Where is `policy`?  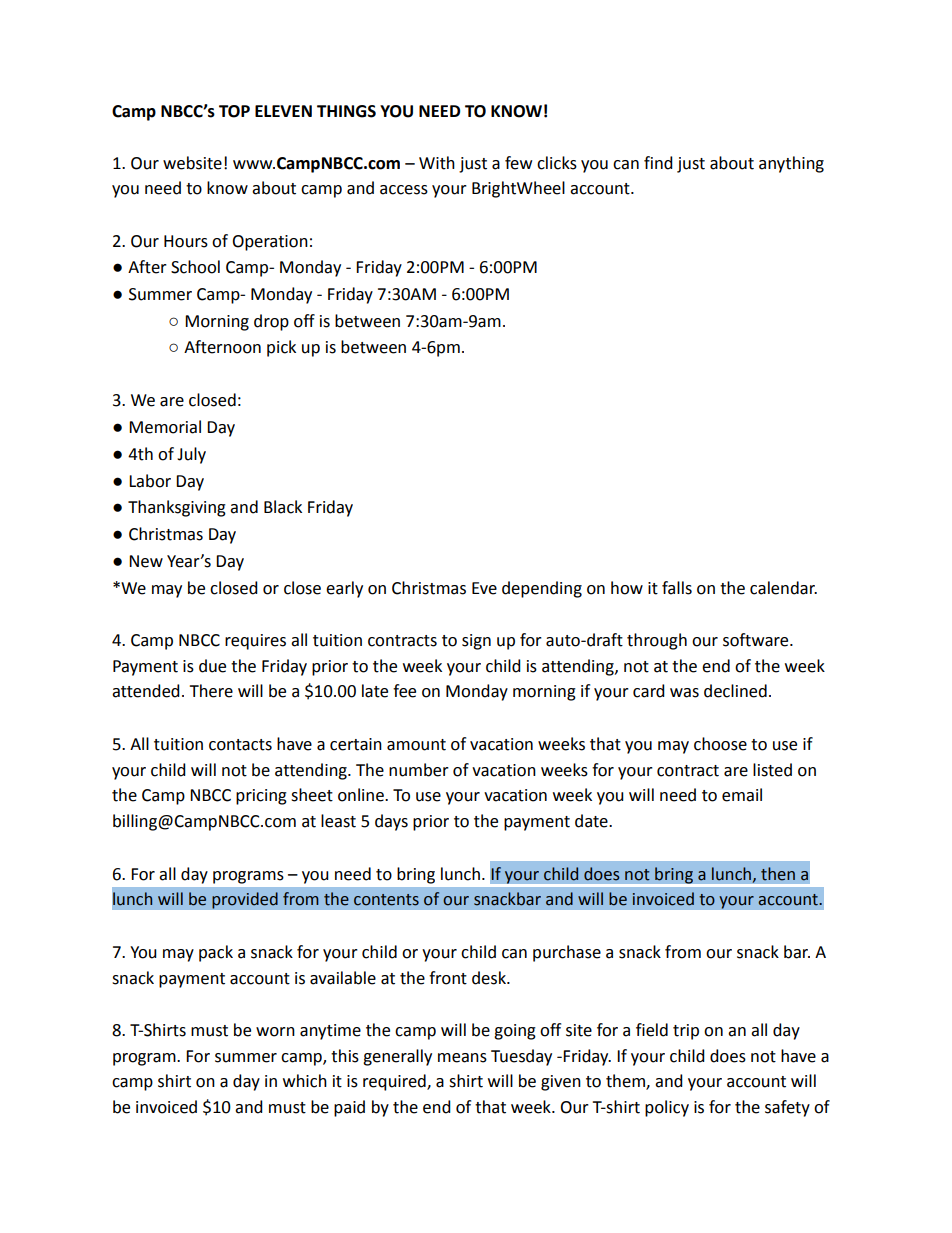
policy is located at coordinates (667, 1108).
